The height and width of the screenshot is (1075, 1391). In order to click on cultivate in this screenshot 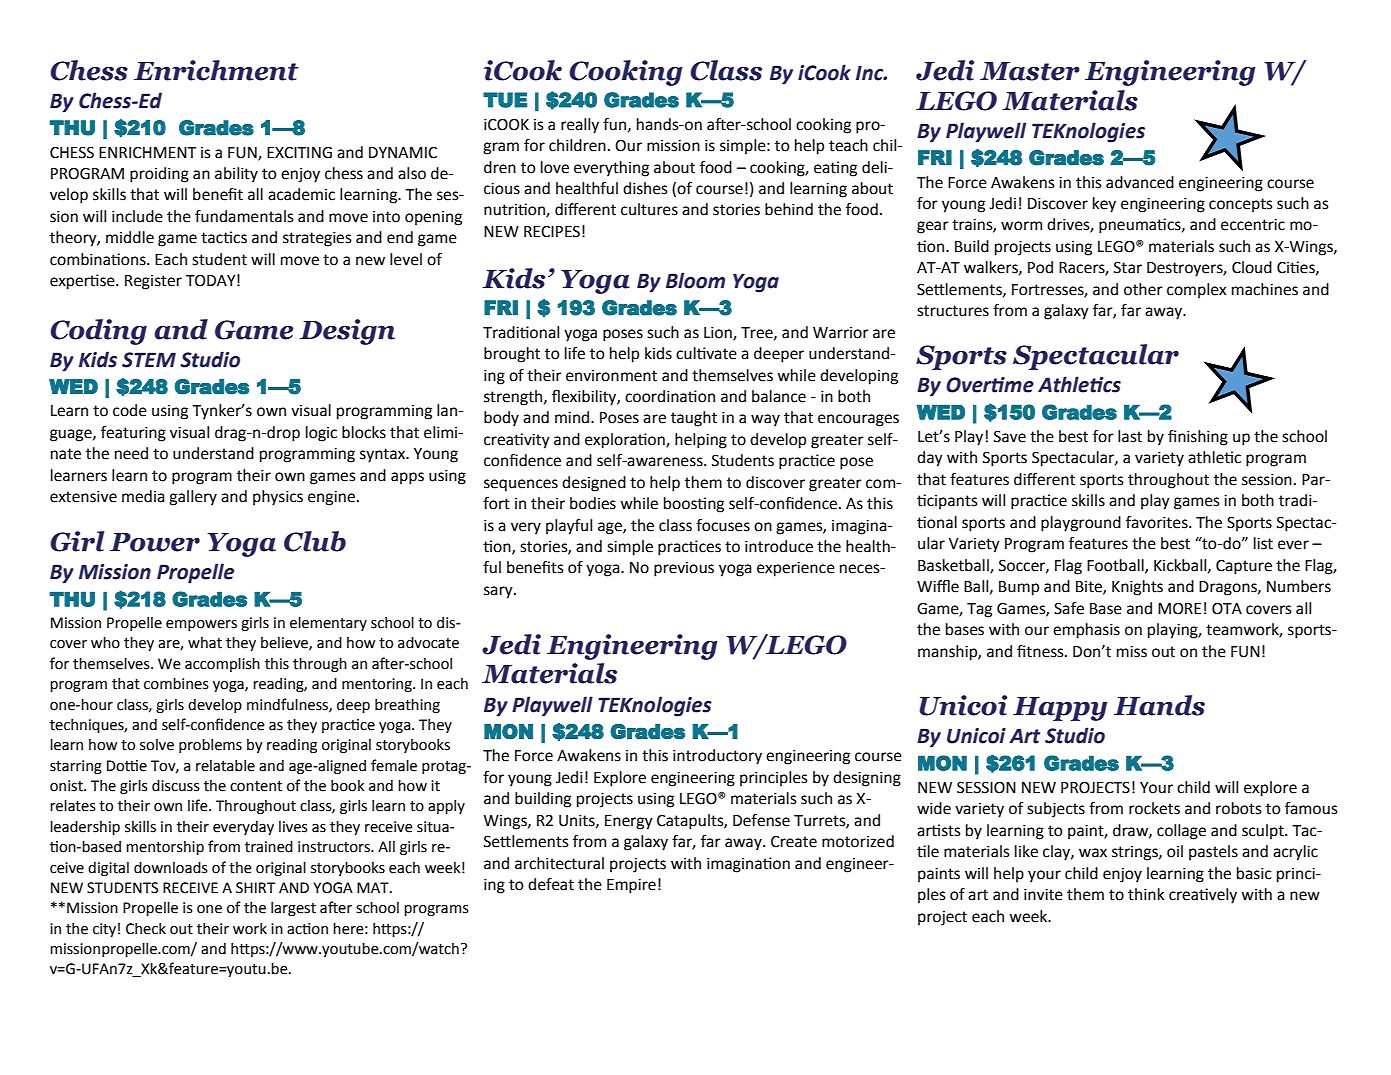, I will do `click(706, 353)`.
